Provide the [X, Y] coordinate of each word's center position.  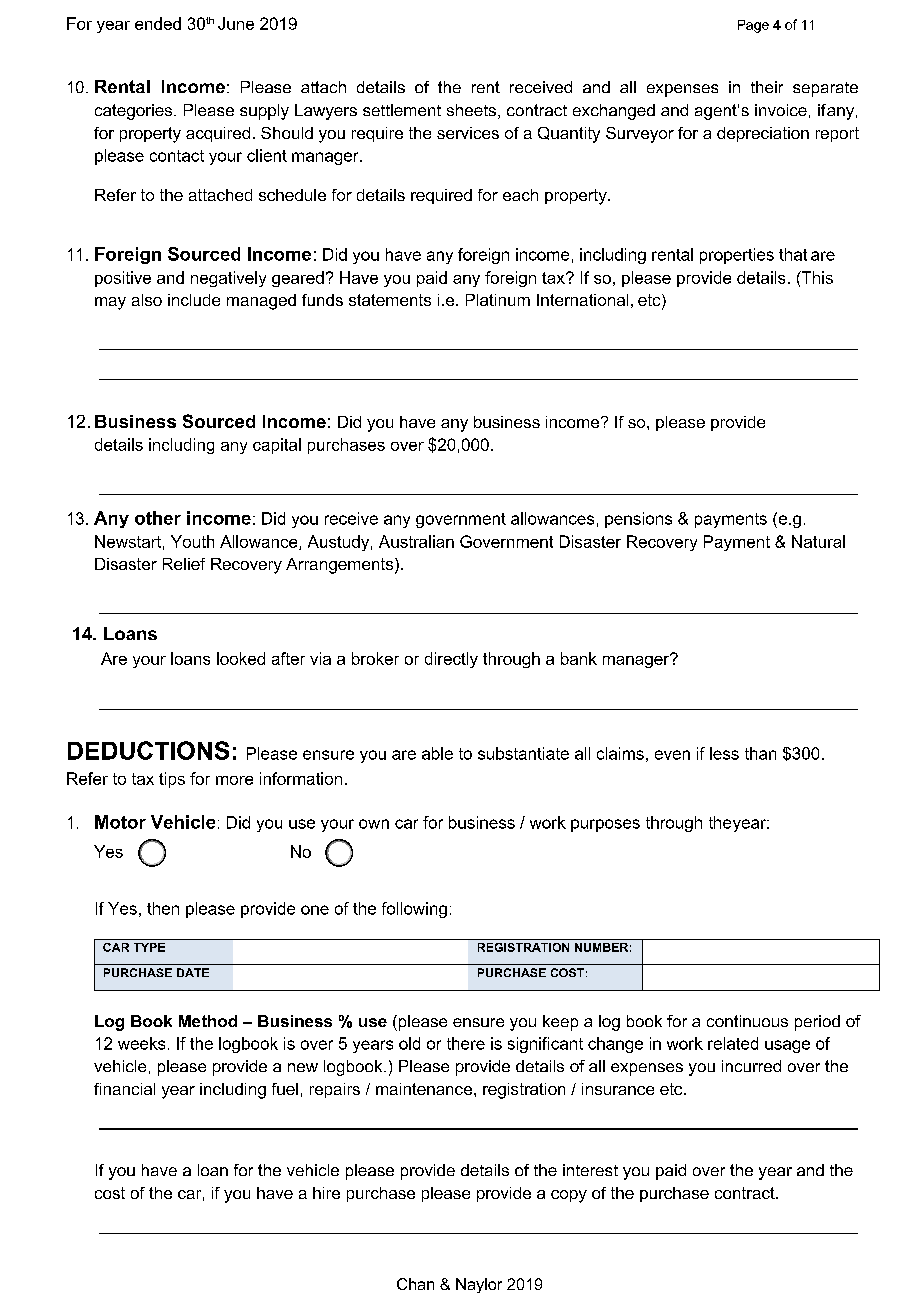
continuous [747, 1021]
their [767, 87]
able [437, 753]
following [414, 910]
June [236, 23]
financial [124, 1089]
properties [737, 256]
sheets [471, 110]
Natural [818, 541]
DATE [193, 972]
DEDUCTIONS [148, 750]
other [158, 518]
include [194, 300]
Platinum [498, 300]
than [760, 753]
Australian [416, 541]
